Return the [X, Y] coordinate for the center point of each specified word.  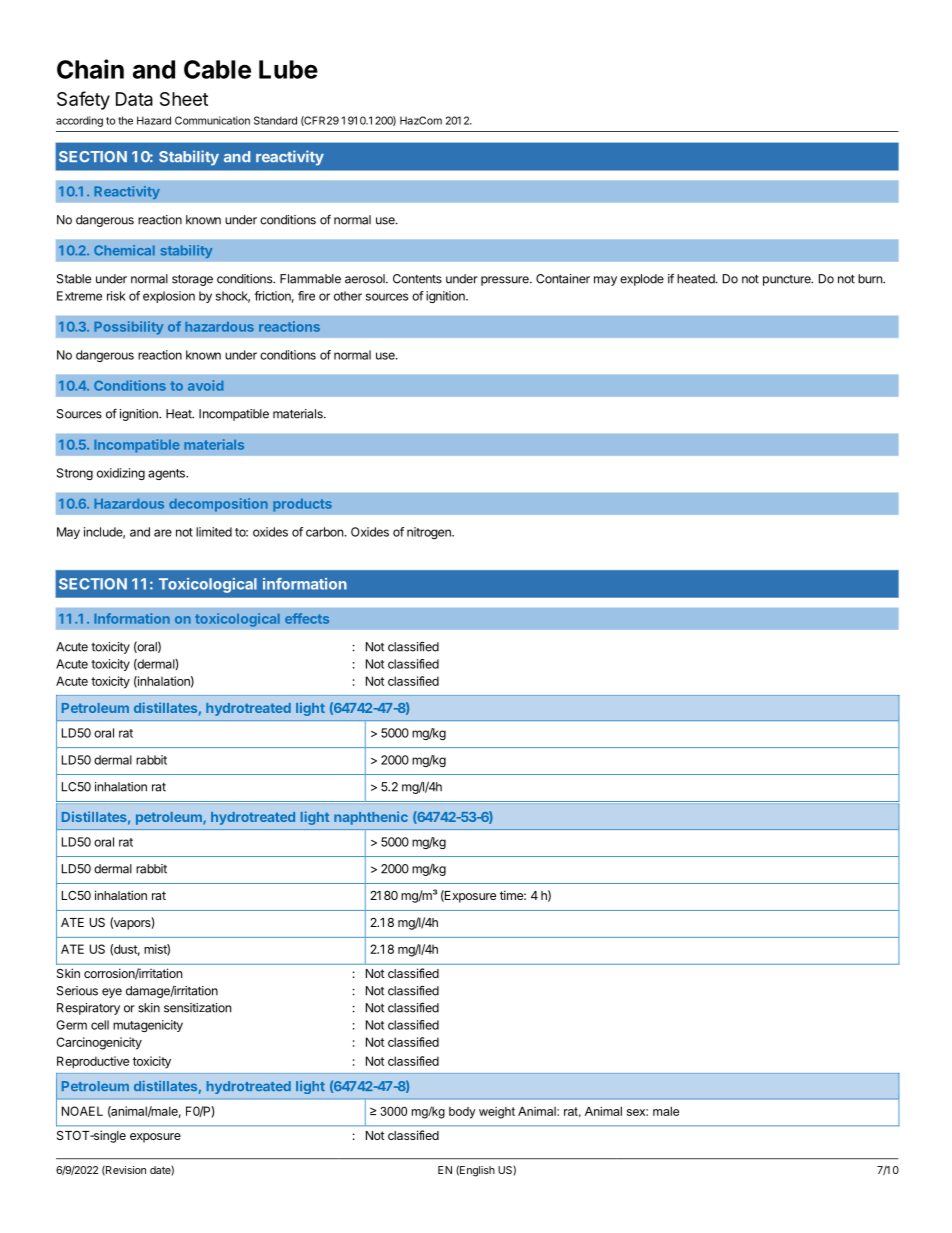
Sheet [184, 99]
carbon [324, 532]
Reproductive [93, 1062]
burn [871, 279]
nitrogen [430, 533]
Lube [288, 69]
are [163, 533]
